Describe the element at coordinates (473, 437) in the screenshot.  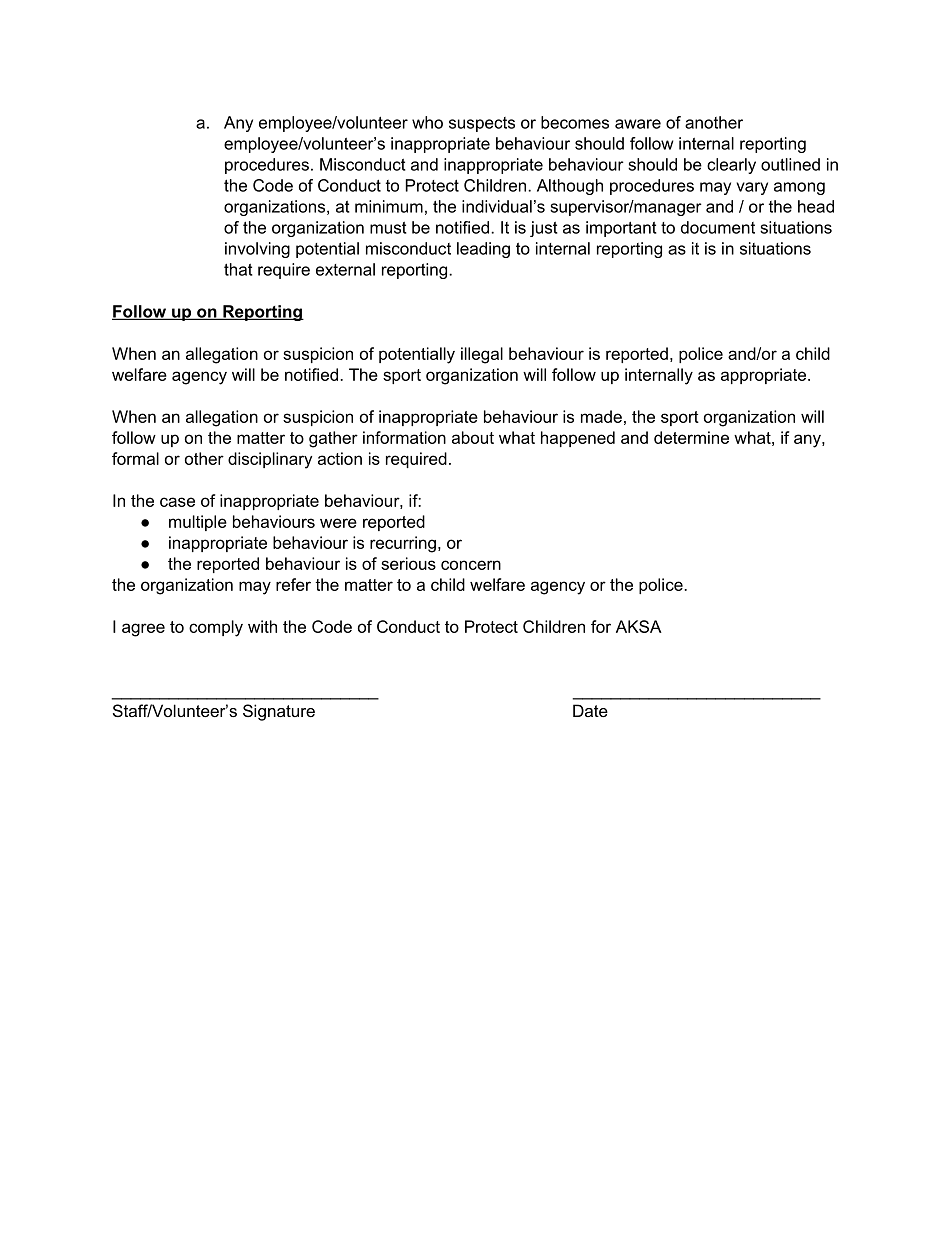
I see `about` at that location.
